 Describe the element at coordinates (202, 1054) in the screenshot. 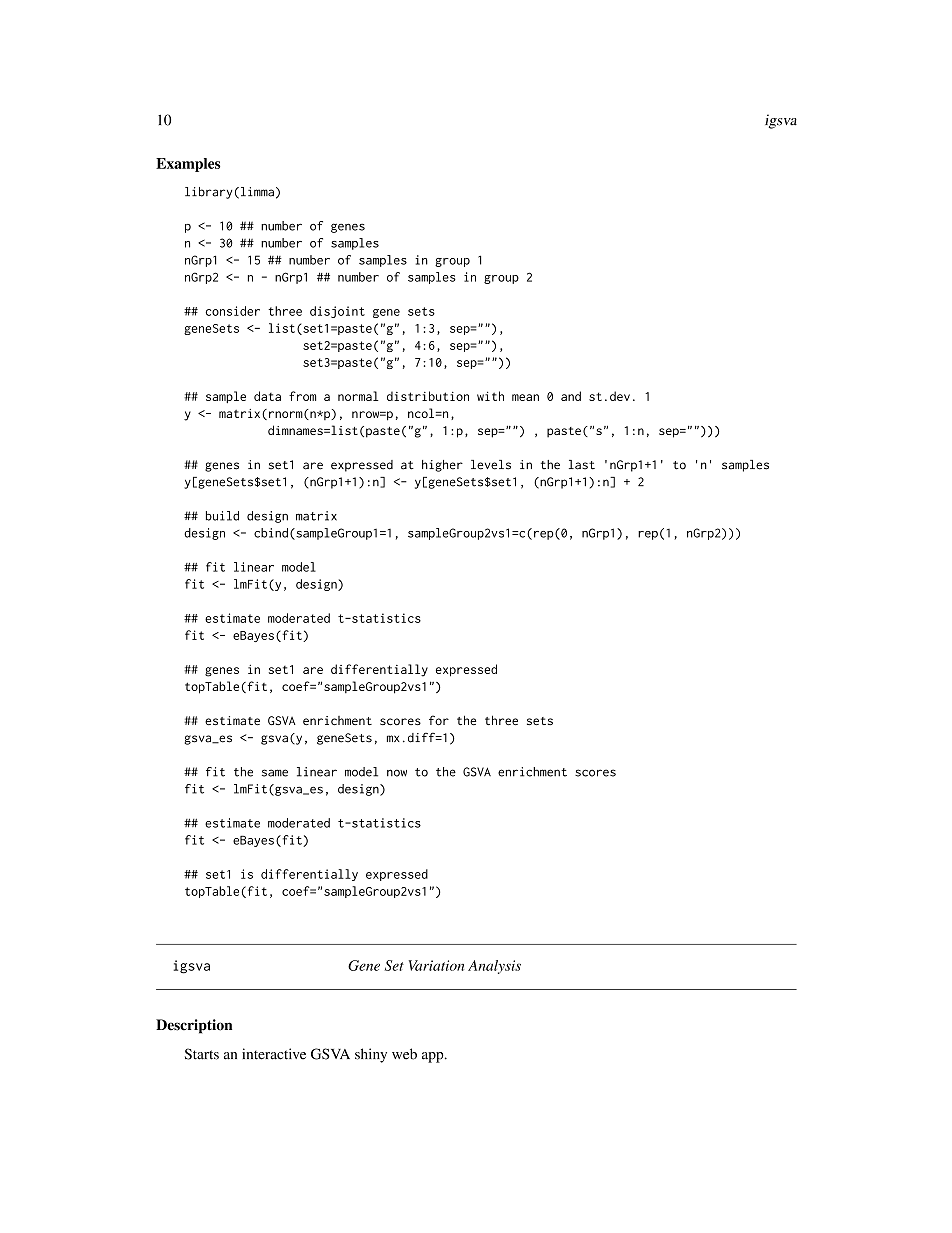

I see `Starts` at that location.
